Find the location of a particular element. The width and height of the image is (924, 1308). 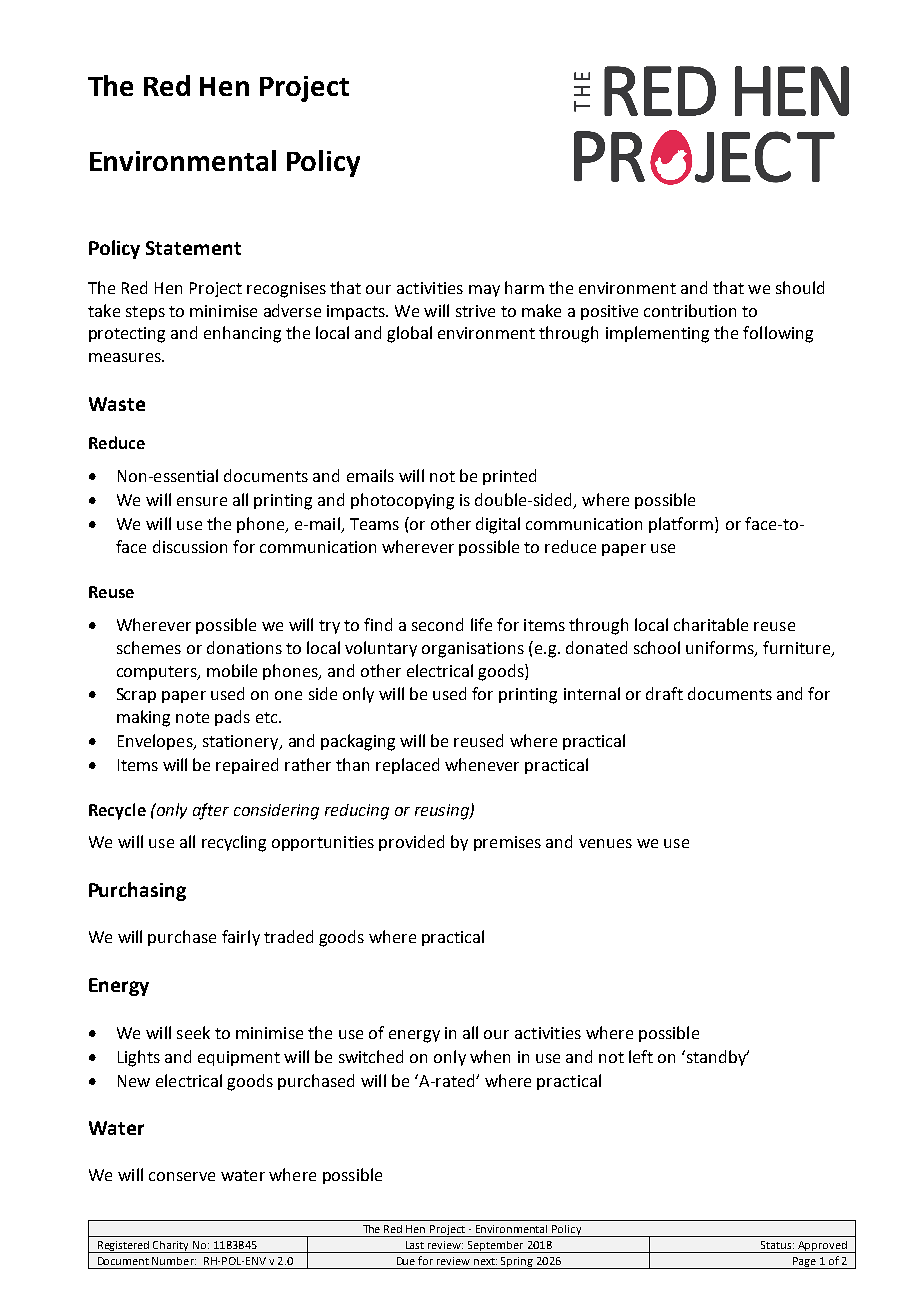

seek is located at coordinates (193, 1032).
